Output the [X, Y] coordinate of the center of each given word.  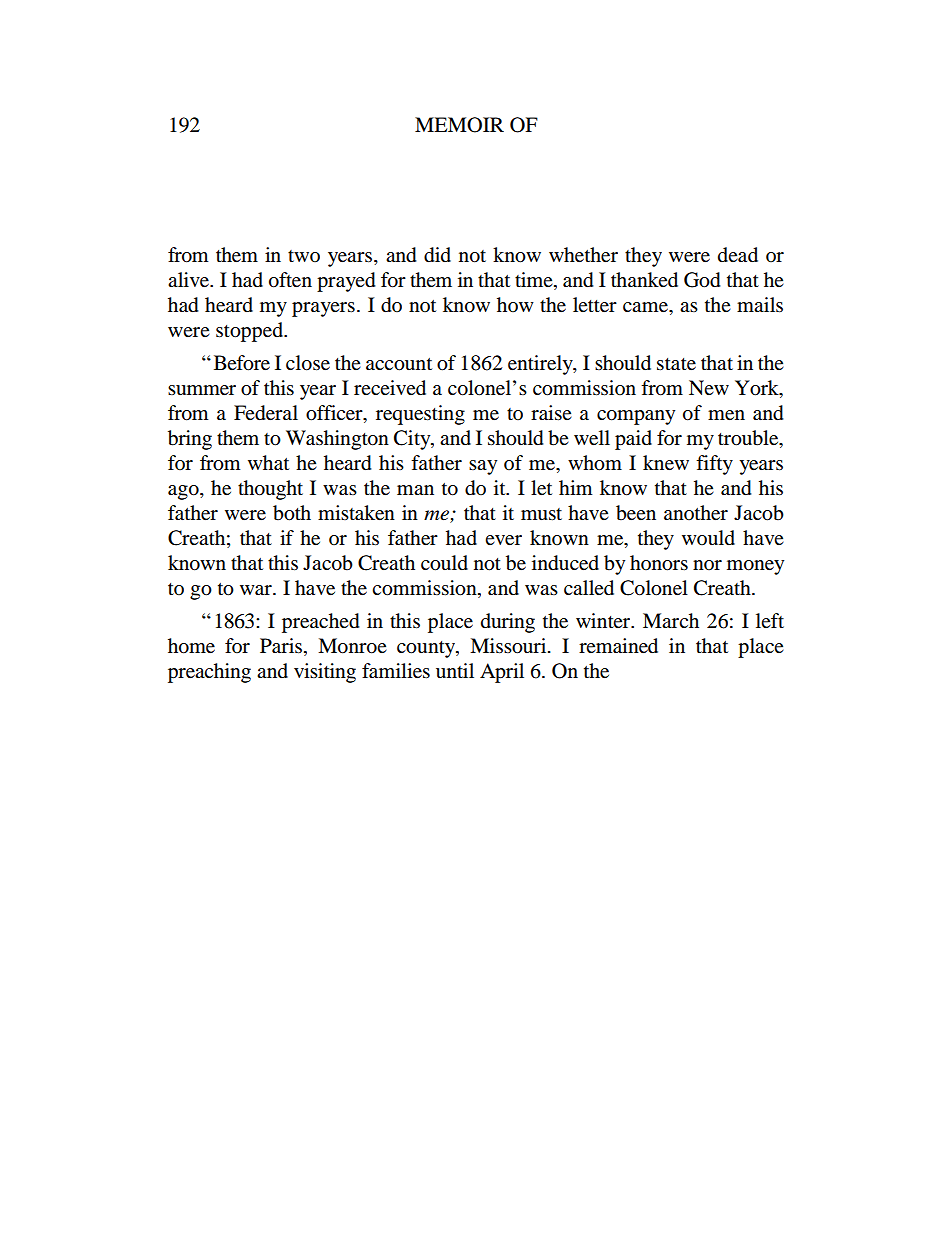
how [515, 304]
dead [738, 255]
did [437, 255]
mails [760, 305]
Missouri [509, 646]
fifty [714, 465]
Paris [282, 646]
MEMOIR [459, 125]
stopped [250, 332]
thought [270, 490]
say [483, 467]
